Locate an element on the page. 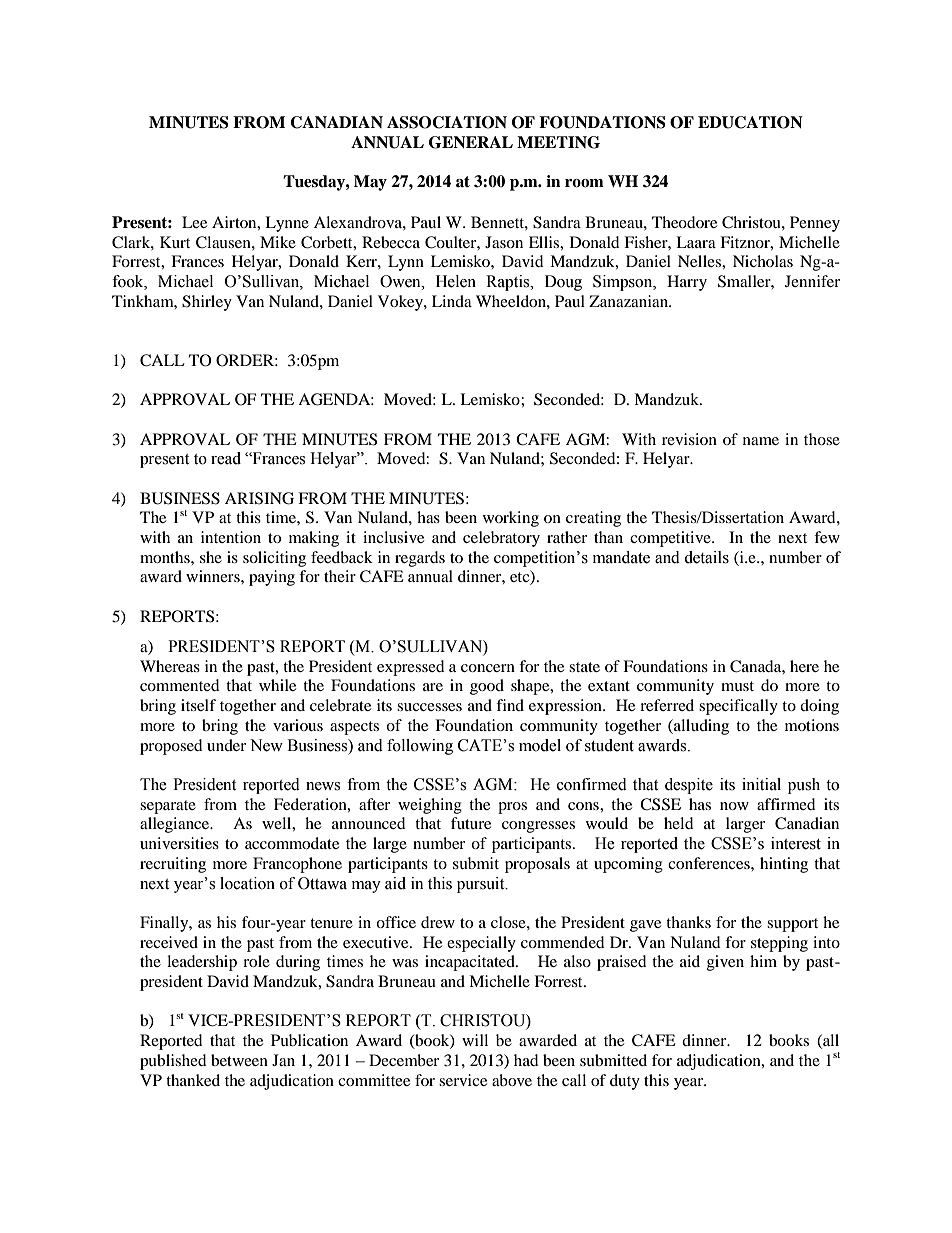 The height and width of the image is (1233, 952). will is located at coordinates (475, 1040).
